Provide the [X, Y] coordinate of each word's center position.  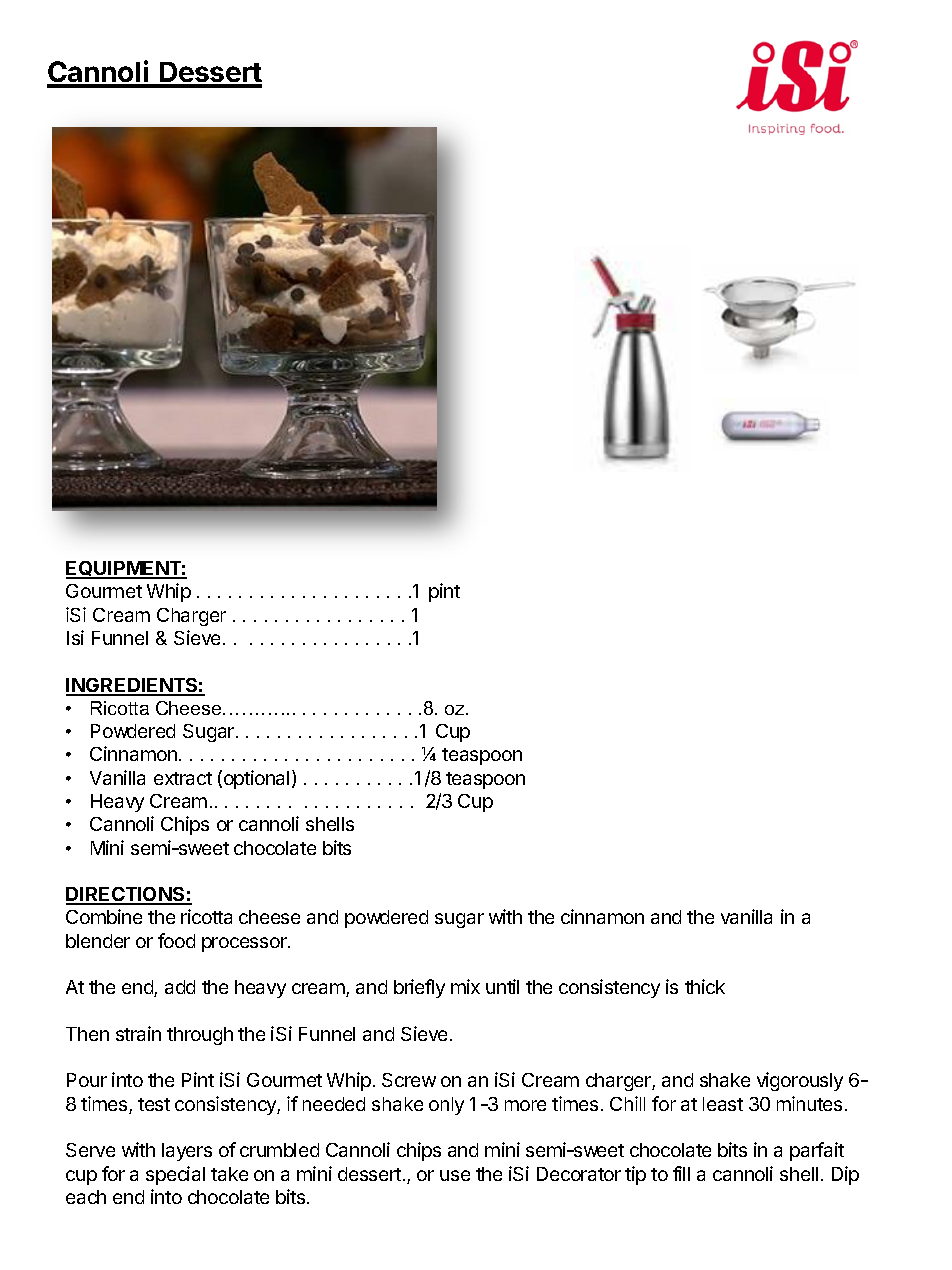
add [180, 987]
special [175, 1175]
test [154, 1104]
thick [705, 986]
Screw [409, 1080]
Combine [104, 916]
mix [465, 986]
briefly [419, 988]
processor [245, 944]
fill [681, 1173]
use [455, 1175]
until [502, 986]
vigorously [800, 1081]
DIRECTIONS [126, 895]
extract [183, 778]
